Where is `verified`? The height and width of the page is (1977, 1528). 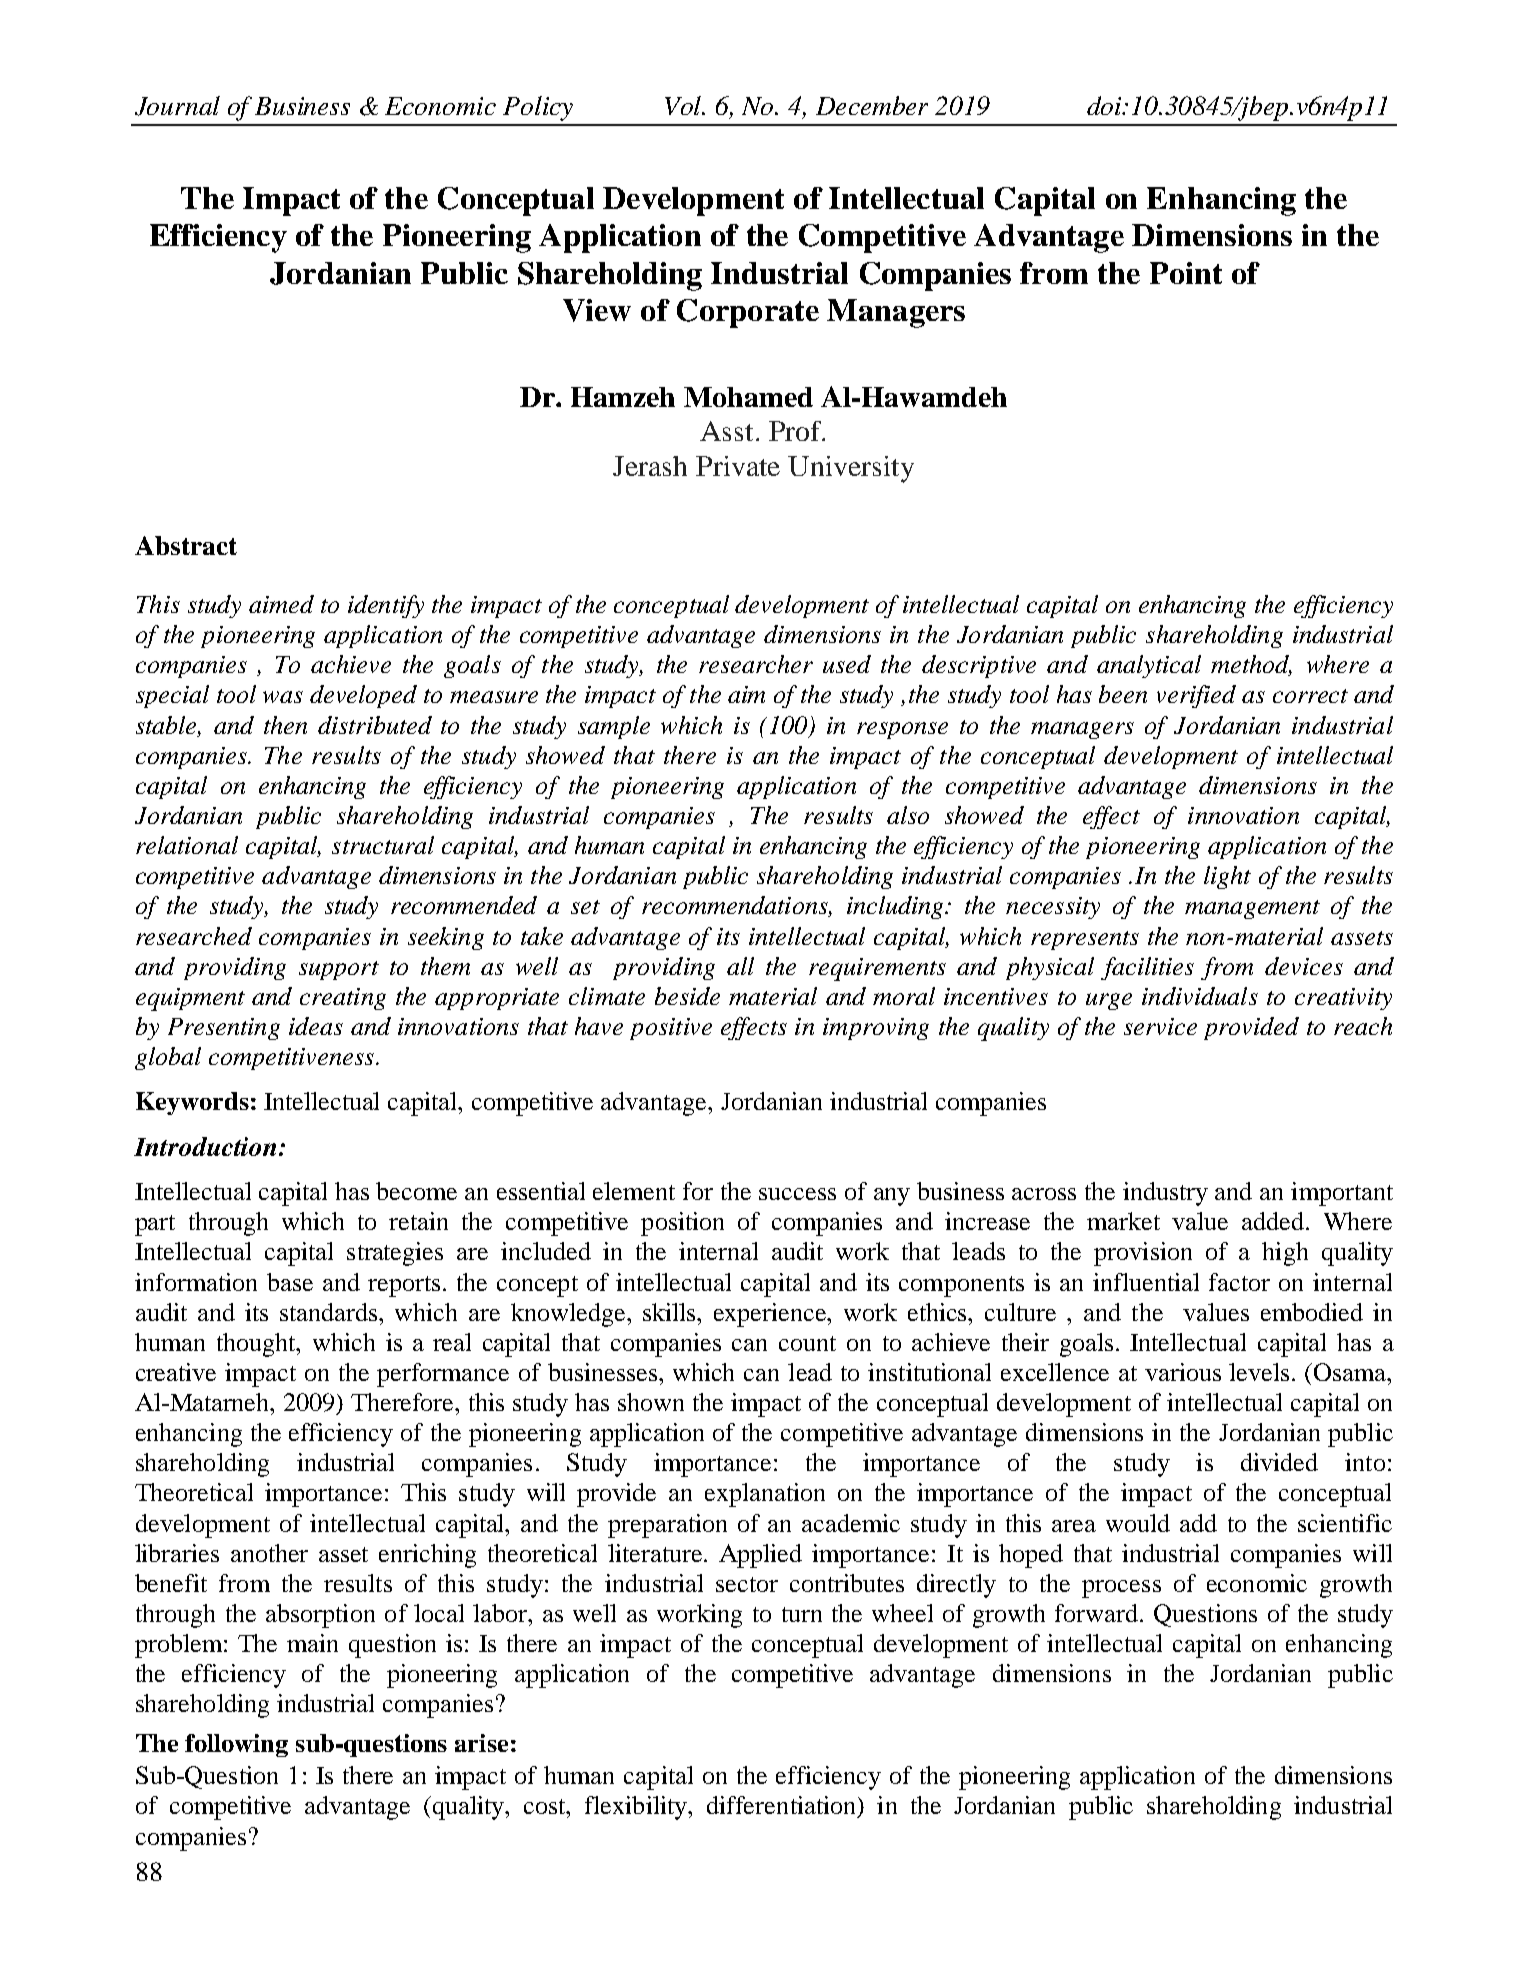
verified is located at coordinates (1196, 696).
